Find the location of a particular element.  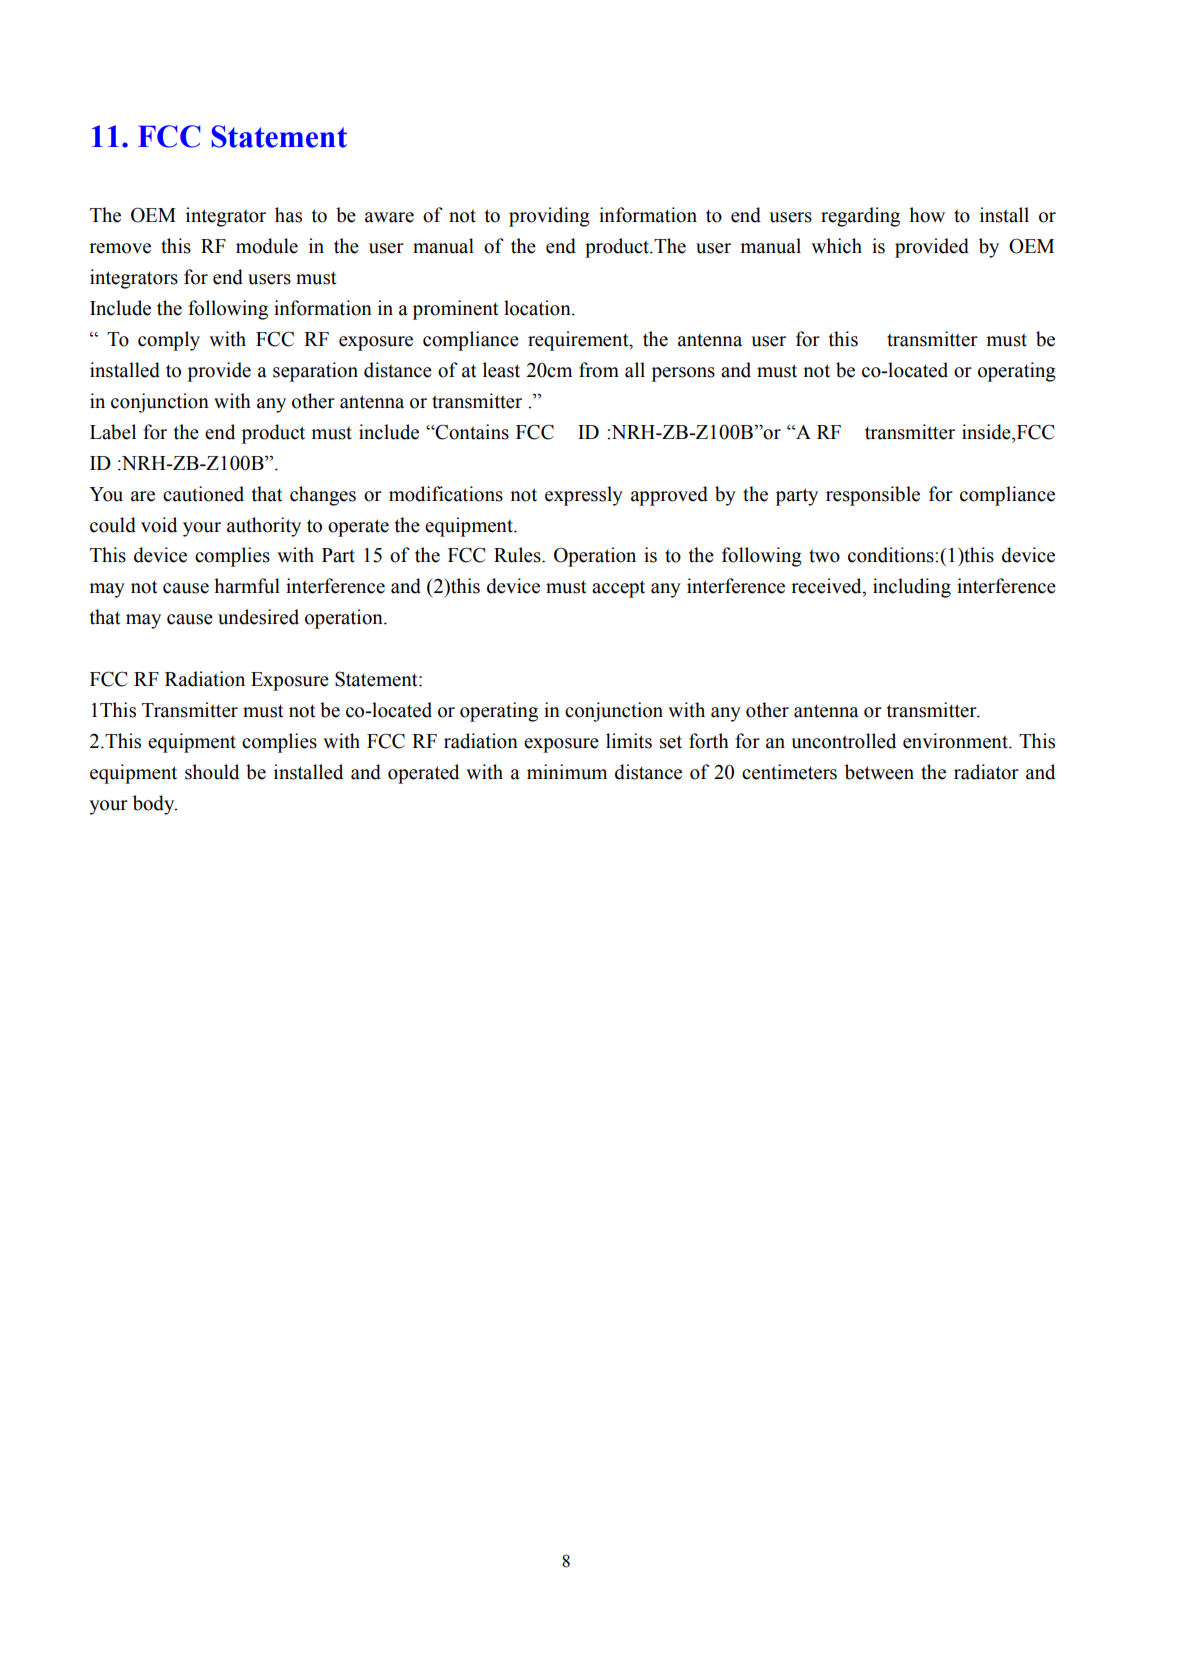

Label is located at coordinates (113, 432).
